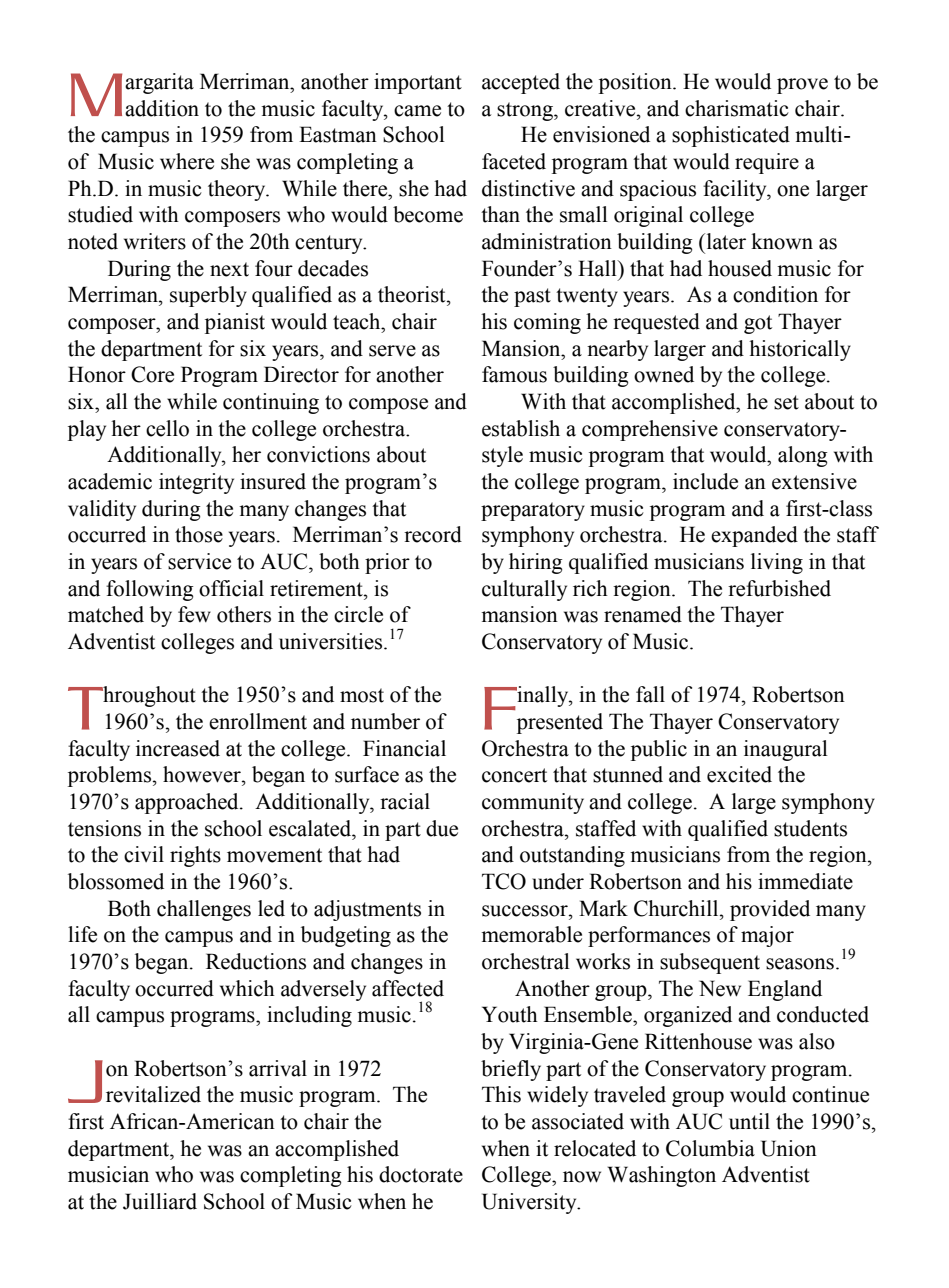 The width and height of the screenshot is (949, 1288). Describe the element at coordinates (417, 111) in the screenshot. I see `came` at that location.
